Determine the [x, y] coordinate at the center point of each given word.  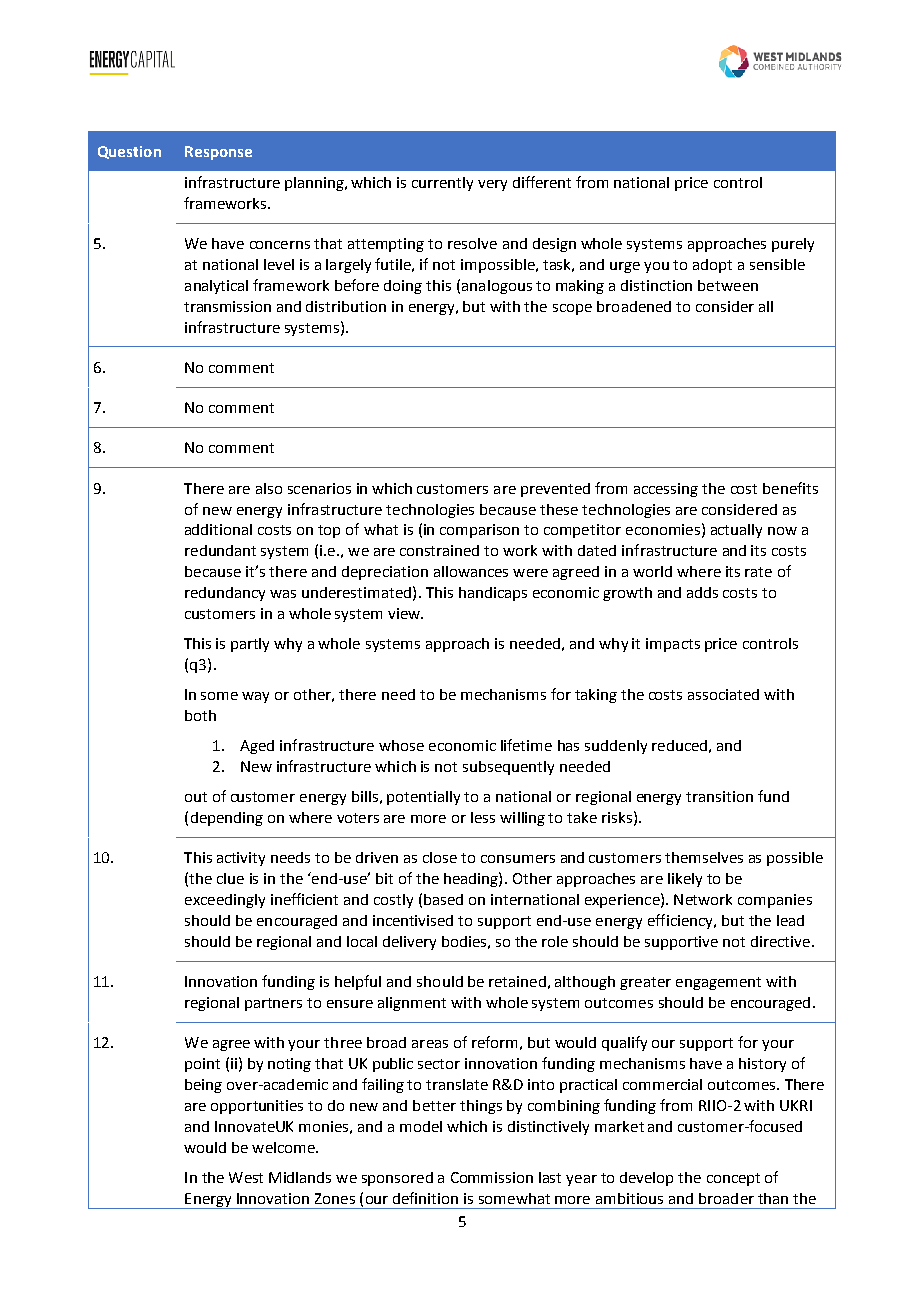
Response [218, 153]
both [200, 715]
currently [442, 184]
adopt [712, 266]
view [405, 613]
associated [723, 694]
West [246, 1177]
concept [733, 1179]
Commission [492, 1177]
